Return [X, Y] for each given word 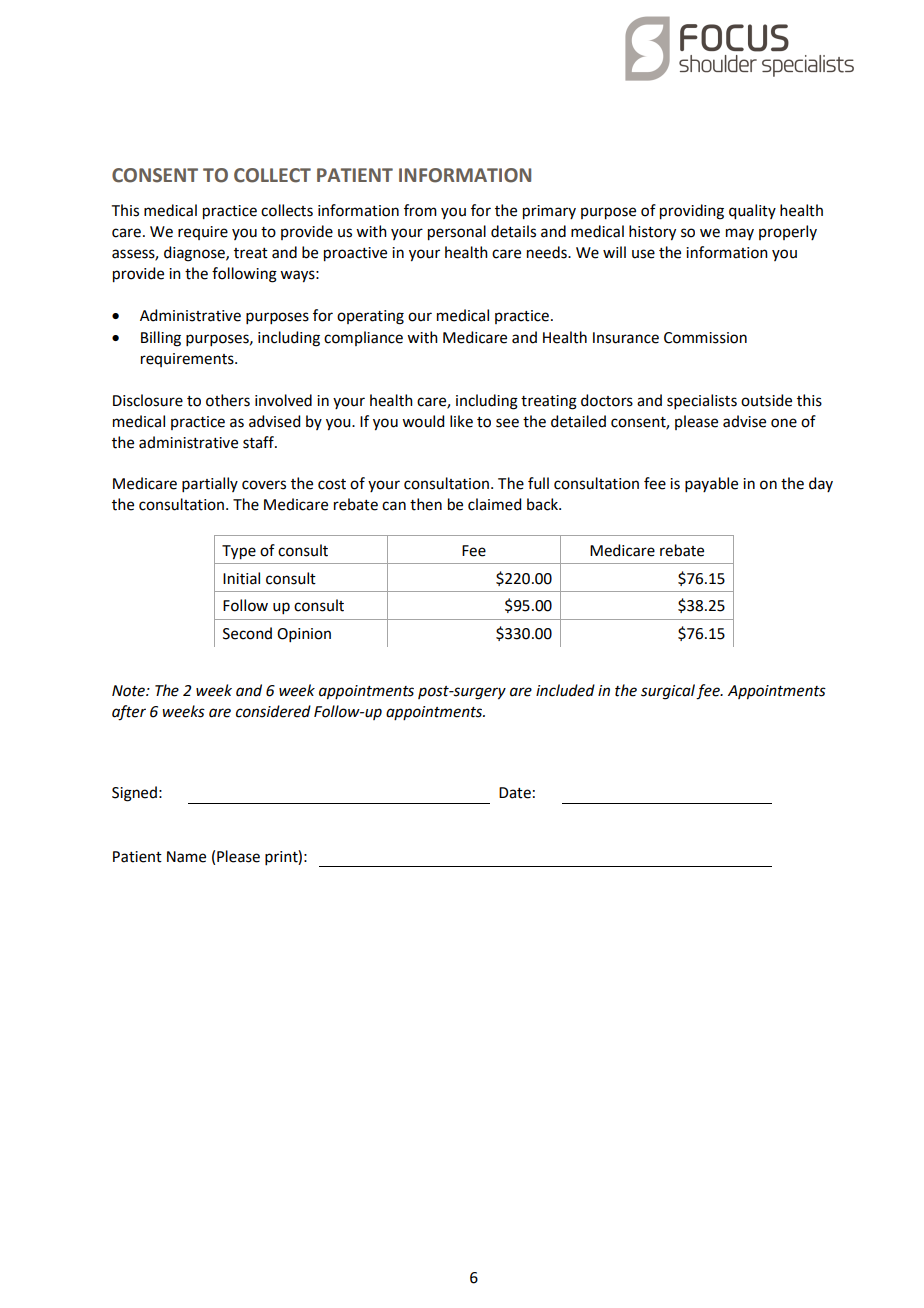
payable [711, 484]
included [565, 690]
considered [273, 711]
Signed [134, 794]
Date [515, 793]
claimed [494, 504]
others [228, 400]
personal [457, 233]
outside [766, 400]
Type [239, 552]
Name [186, 857]
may [740, 234]
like [461, 421]
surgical [668, 692]
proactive [355, 254]
